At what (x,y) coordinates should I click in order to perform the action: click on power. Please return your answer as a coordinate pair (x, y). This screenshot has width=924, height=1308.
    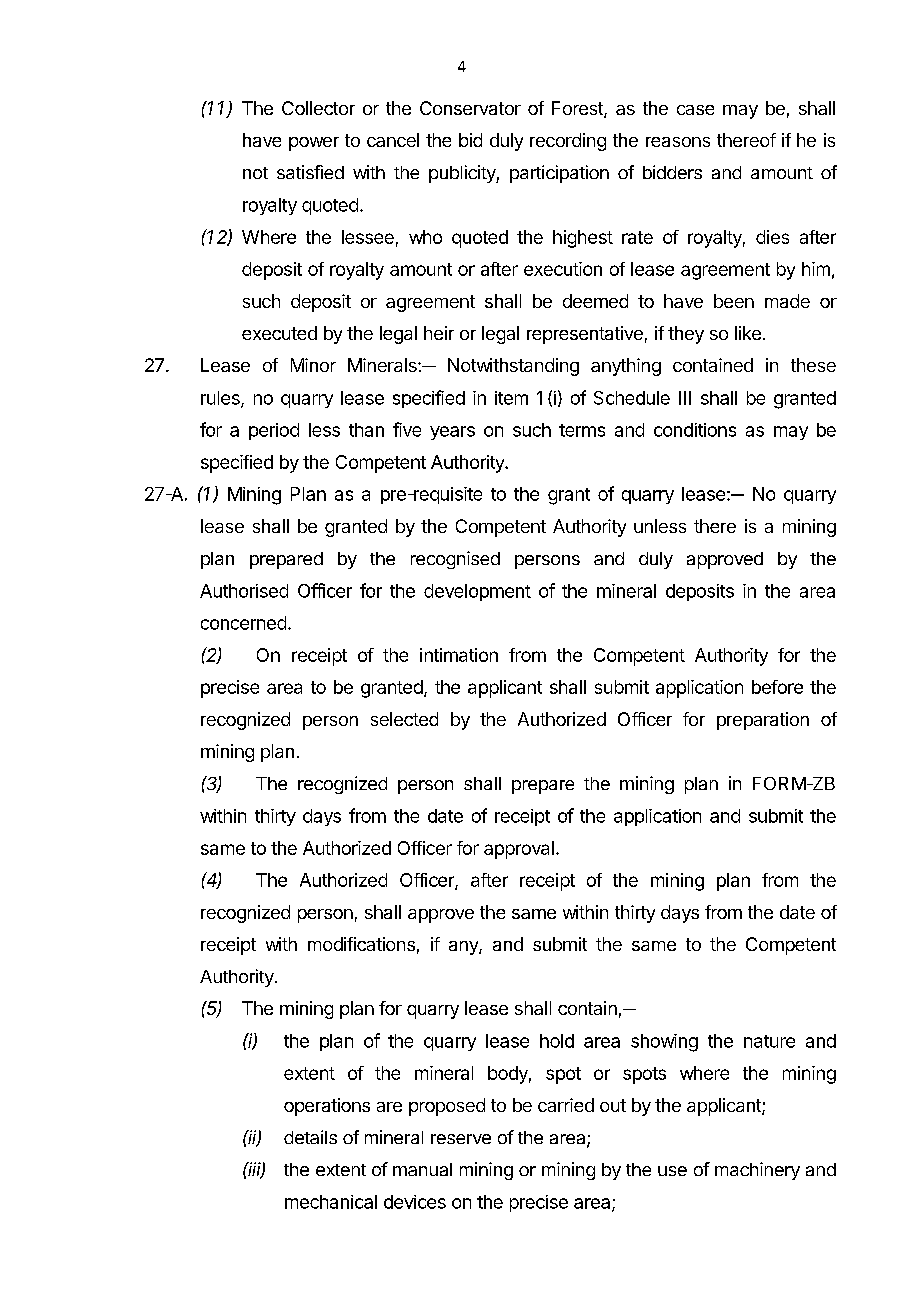
    Looking at the image, I should click on (314, 144).
